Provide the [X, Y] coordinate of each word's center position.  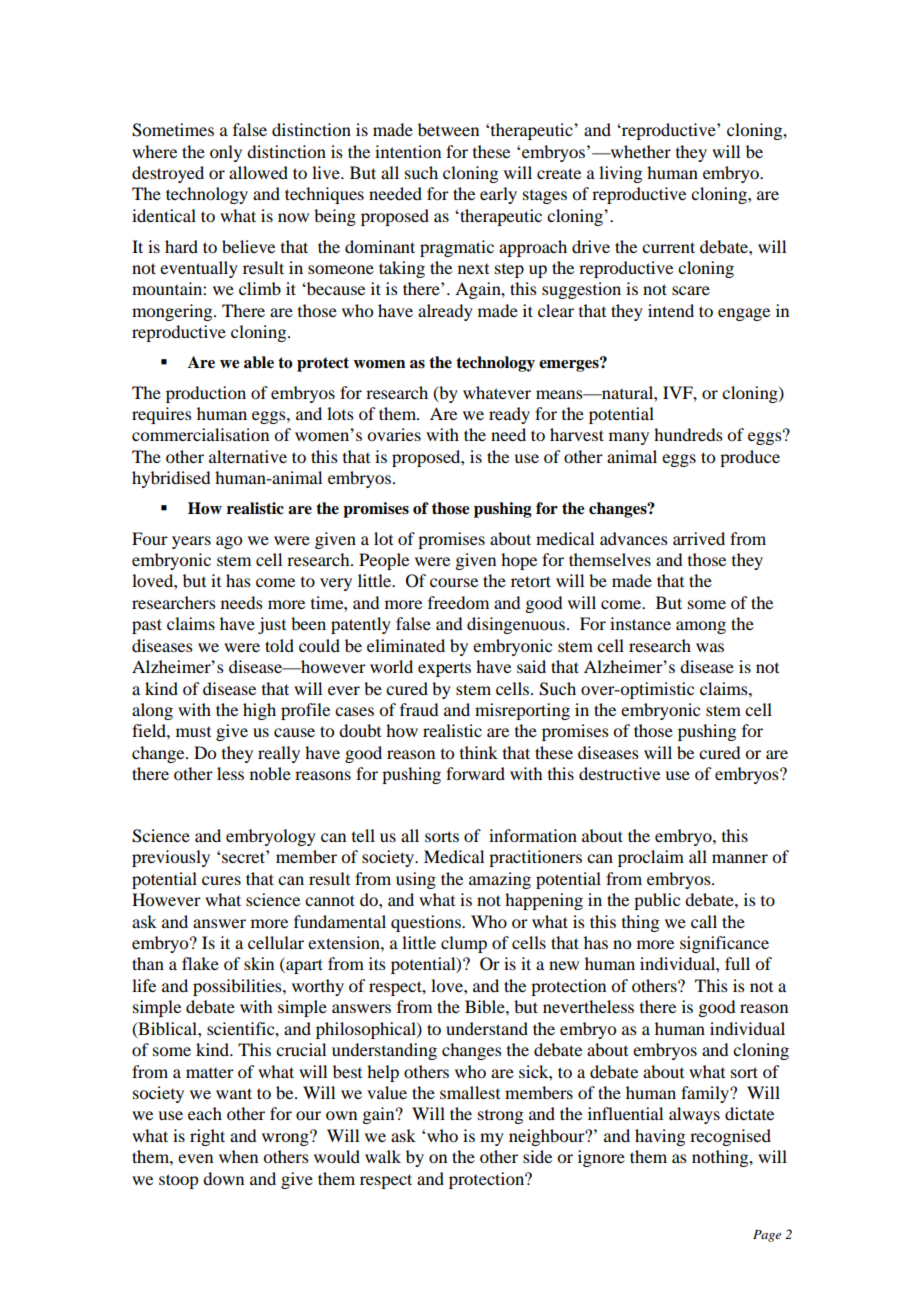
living [620, 174]
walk [383, 1156]
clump [464, 944]
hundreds [688, 434]
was [710, 647]
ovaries [394, 434]
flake [200, 963]
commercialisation [200, 434]
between [448, 129]
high [259, 711]
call [704, 921]
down [223, 1178]
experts [444, 670]
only [226, 153]
